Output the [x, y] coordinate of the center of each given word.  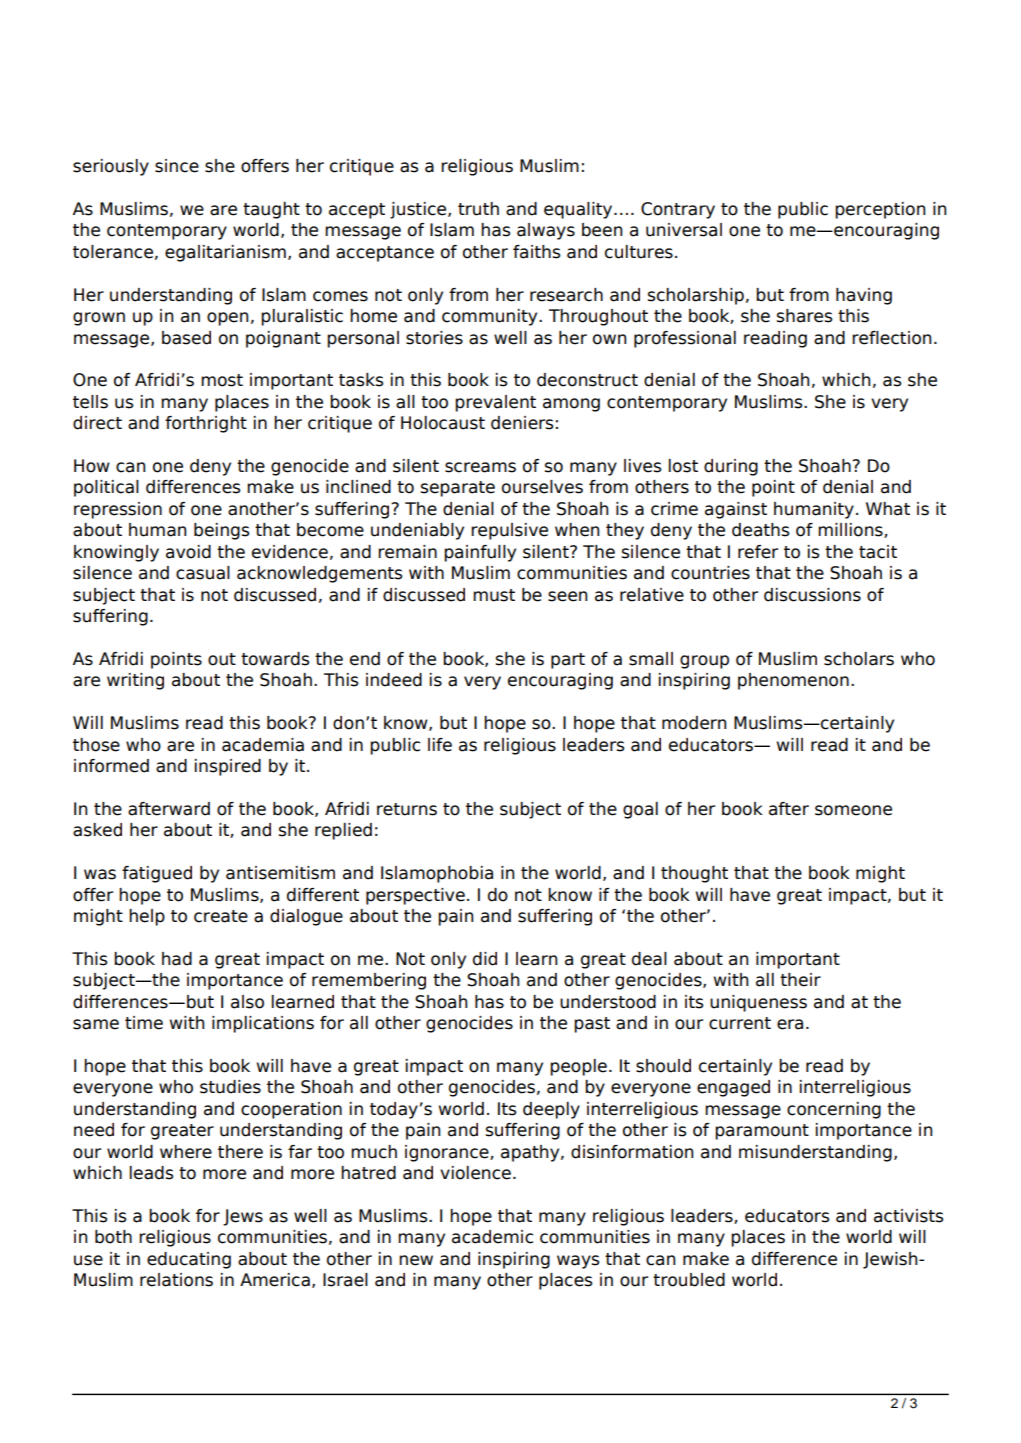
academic [492, 1237]
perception [880, 210]
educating [189, 1260]
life [440, 745]
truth [478, 209]
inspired [228, 767]
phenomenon [793, 681]
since [177, 166]
